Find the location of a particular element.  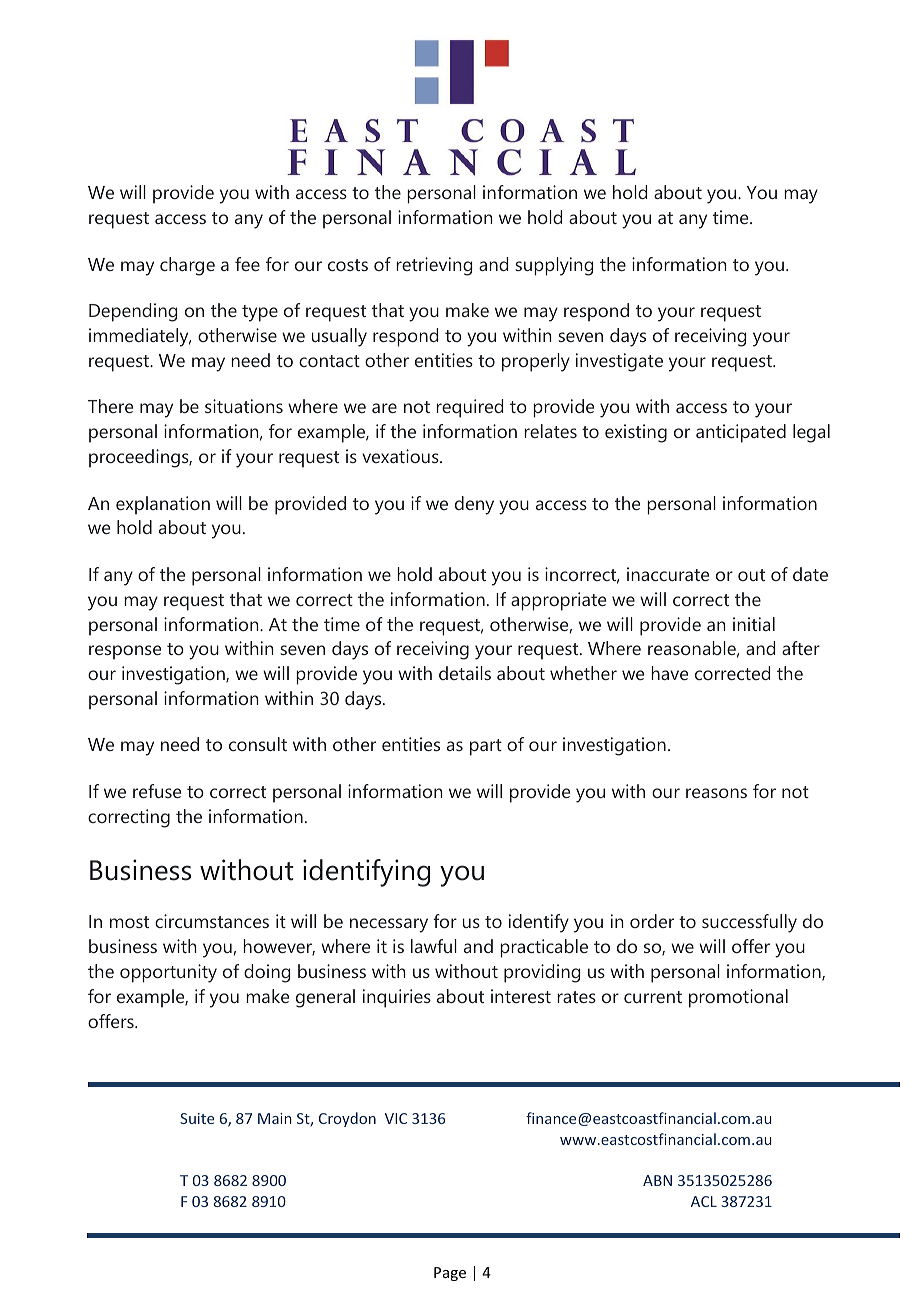

retrieving is located at coordinates (434, 266).
